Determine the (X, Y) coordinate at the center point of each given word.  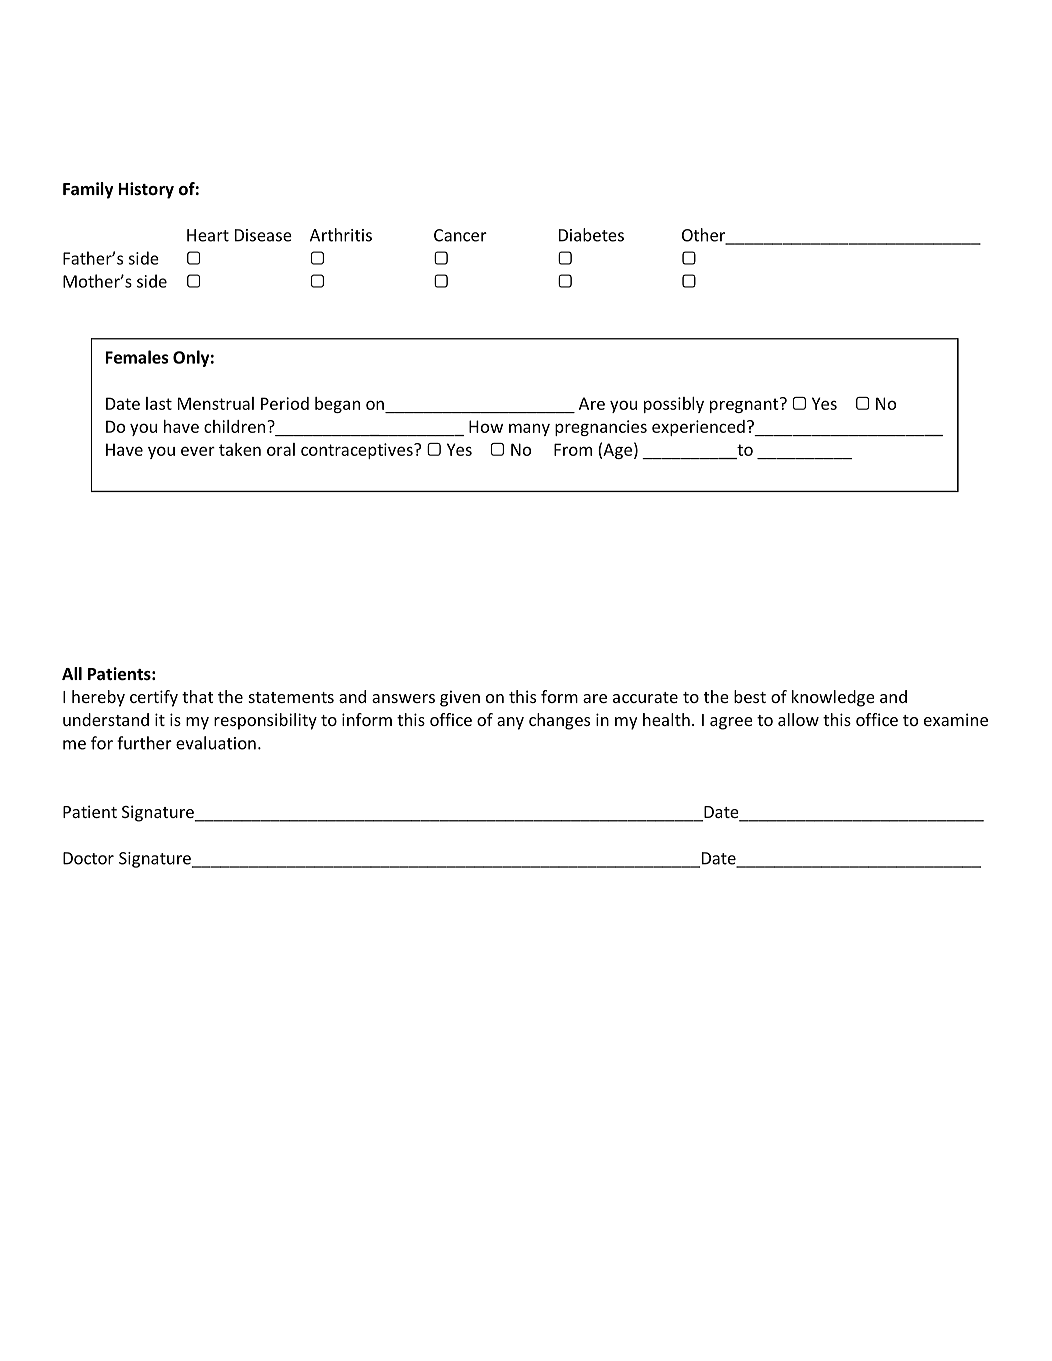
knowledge (833, 698)
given (460, 698)
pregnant (745, 405)
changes (559, 721)
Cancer (460, 235)
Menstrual (216, 403)
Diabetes (591, 235)
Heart (208, 235)
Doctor (88, 858)
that (197, 696)
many (529, 429)
